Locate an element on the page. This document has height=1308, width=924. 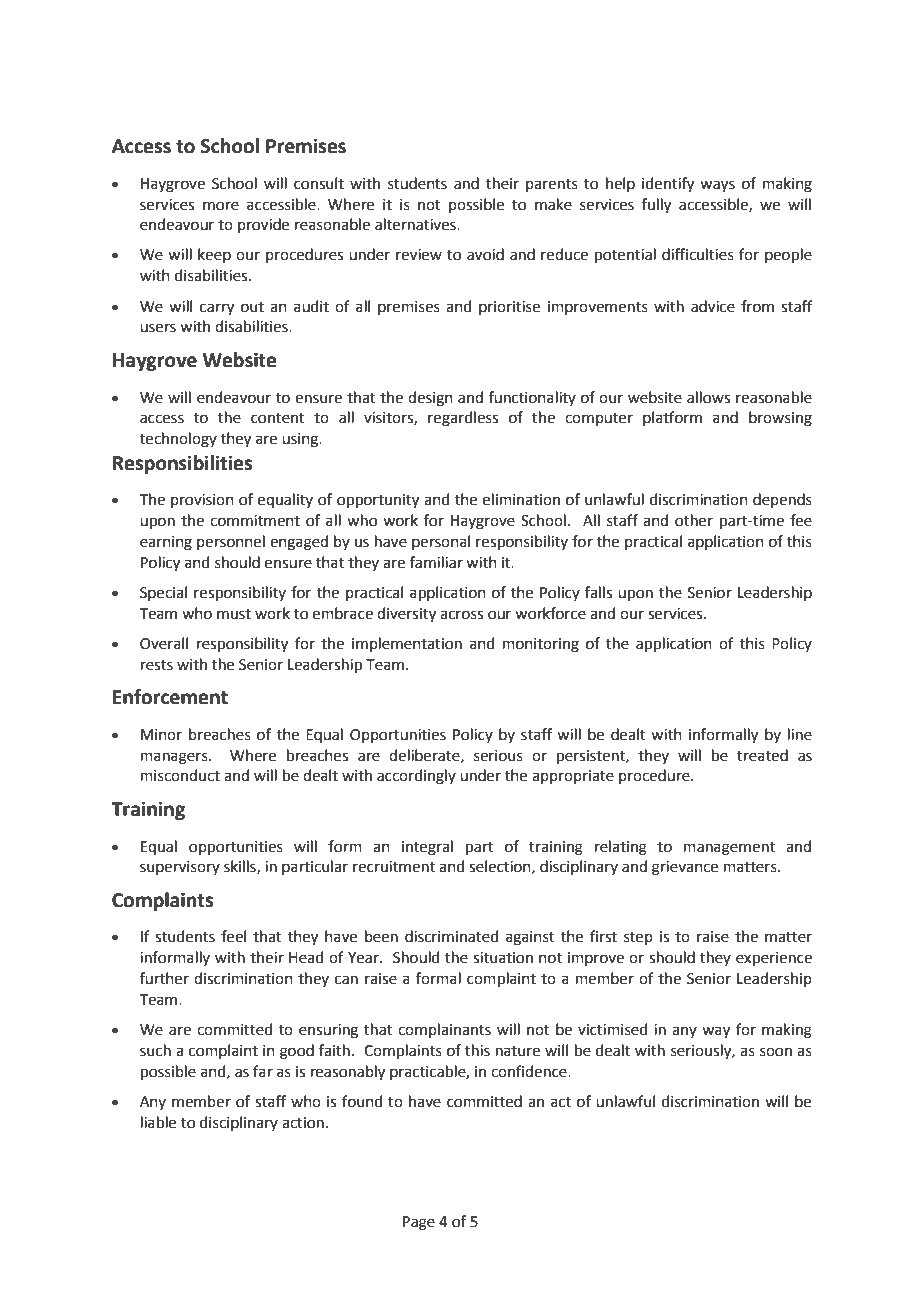
action is located at coordinates (303, 1123).
